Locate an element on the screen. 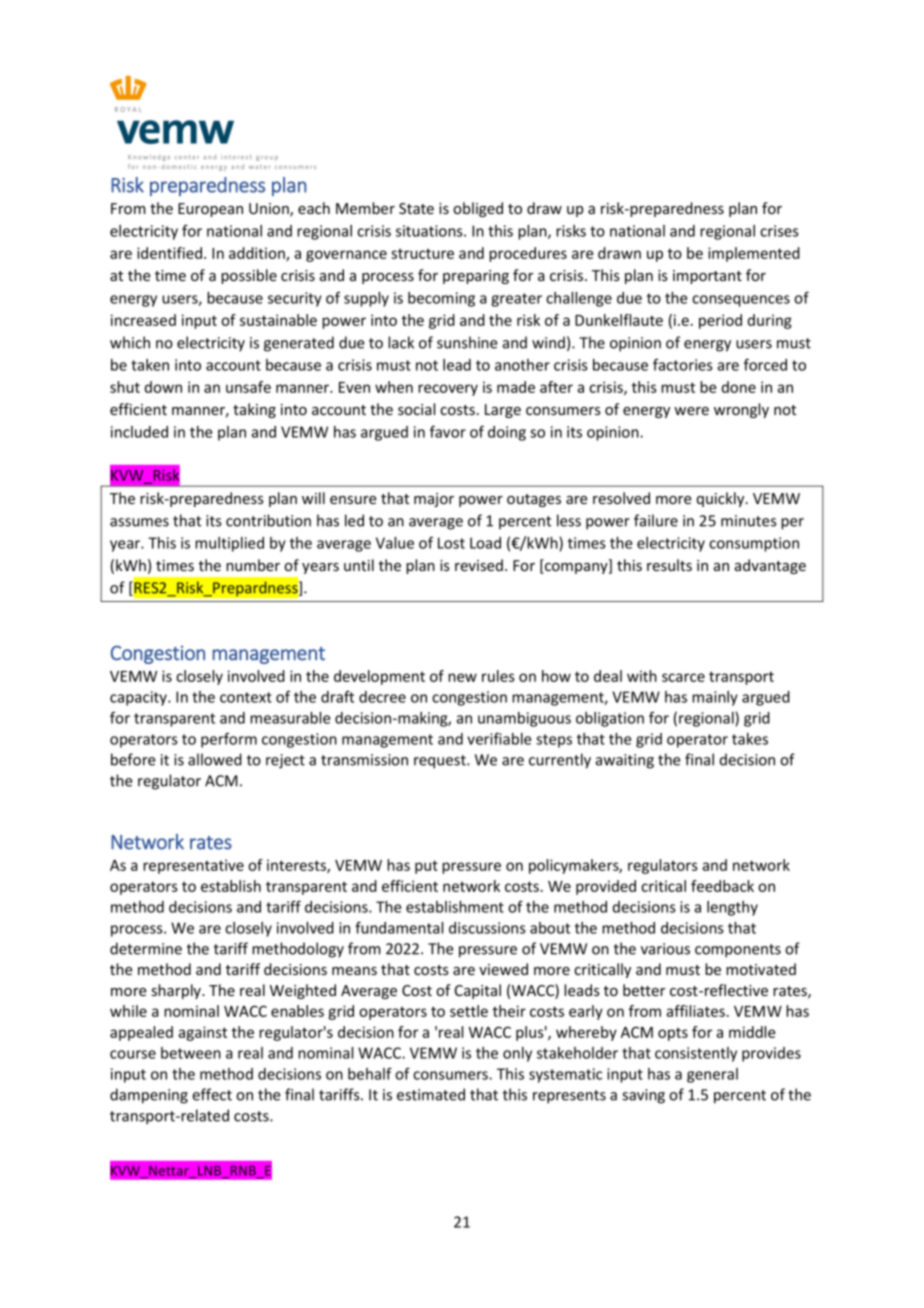 The height and width of the screenshot is (1308, 924). representative is located at coordinates (193, 866).
